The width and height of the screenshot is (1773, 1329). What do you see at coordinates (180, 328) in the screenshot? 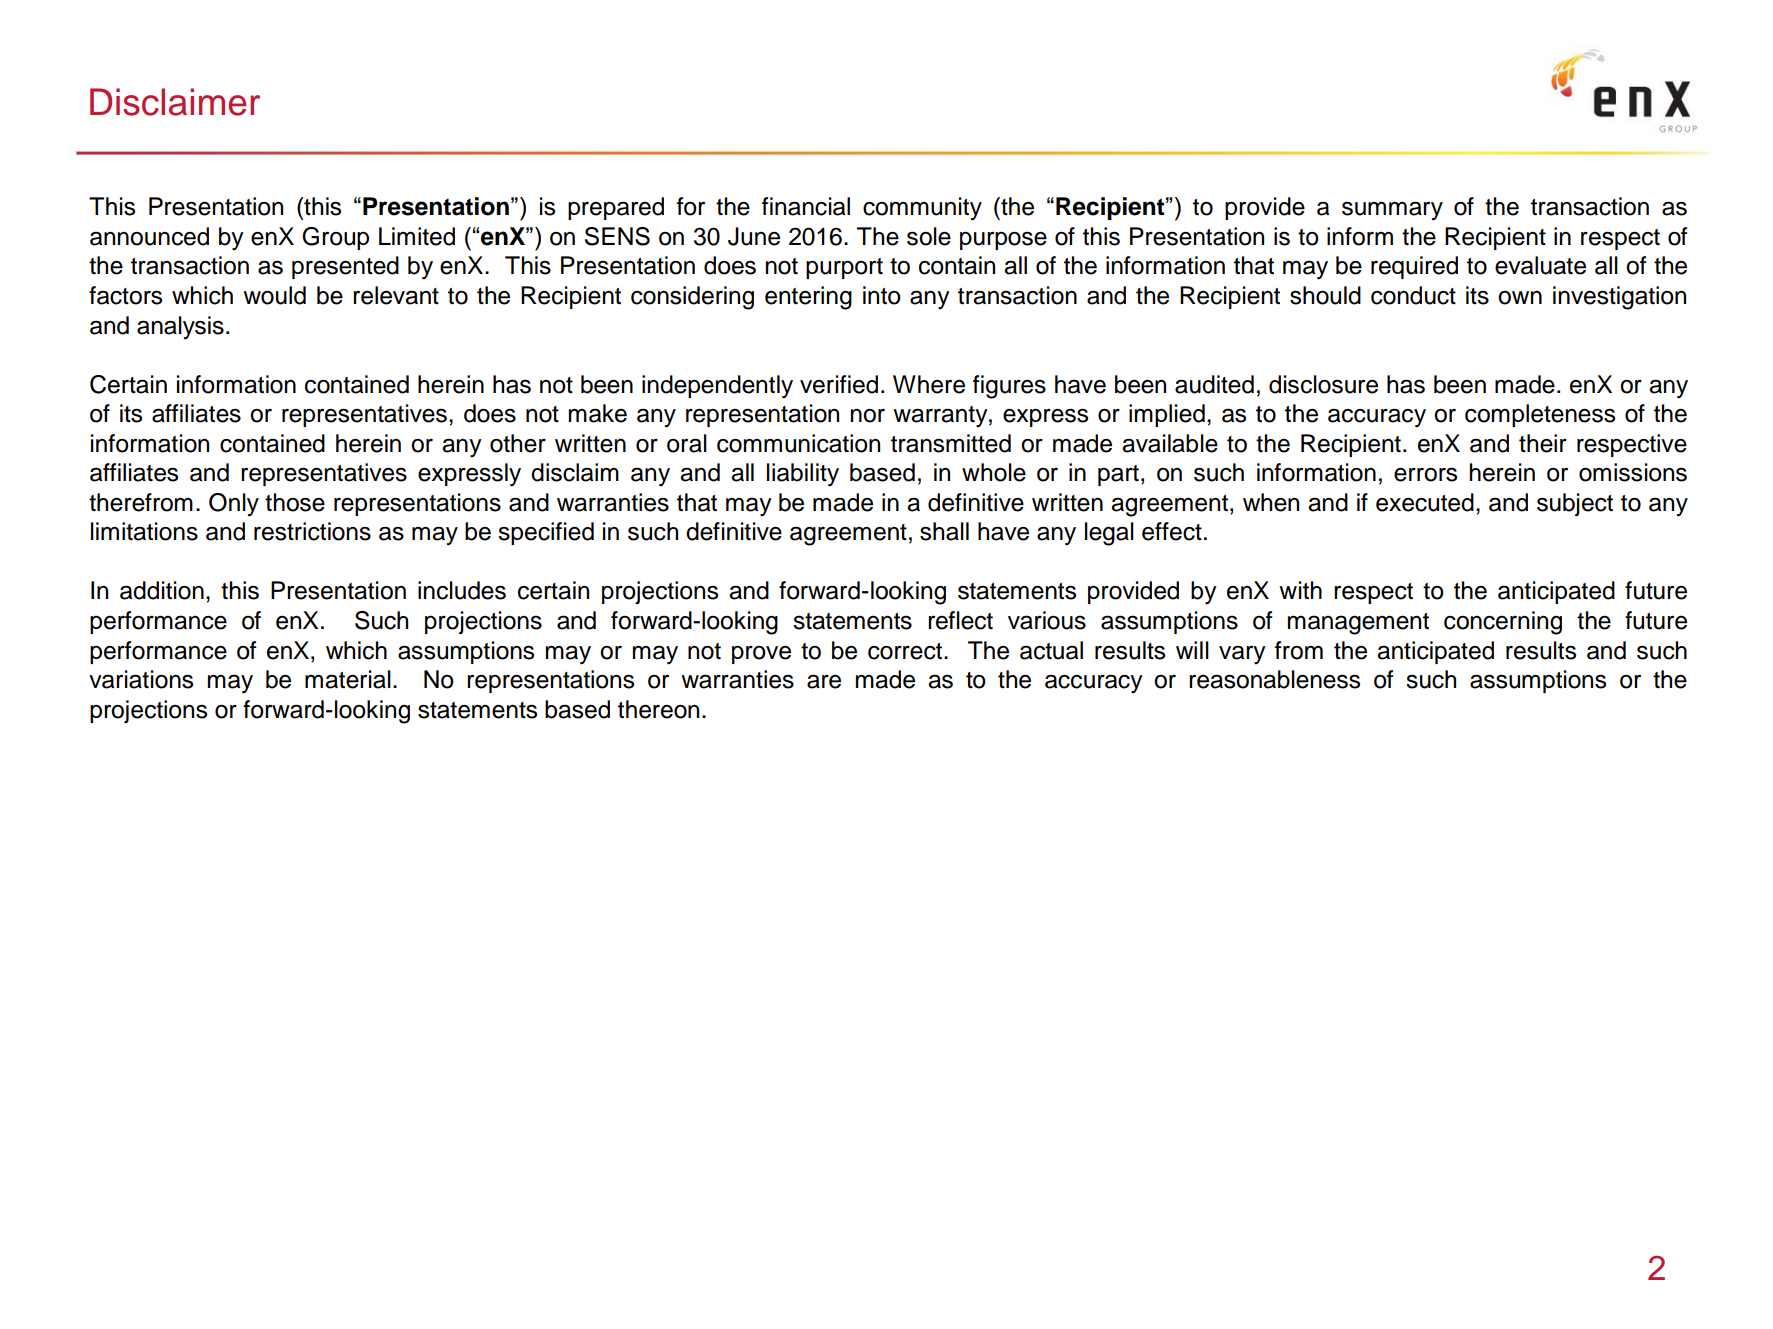
I see `analysis` at bounding box center [180, 328].
